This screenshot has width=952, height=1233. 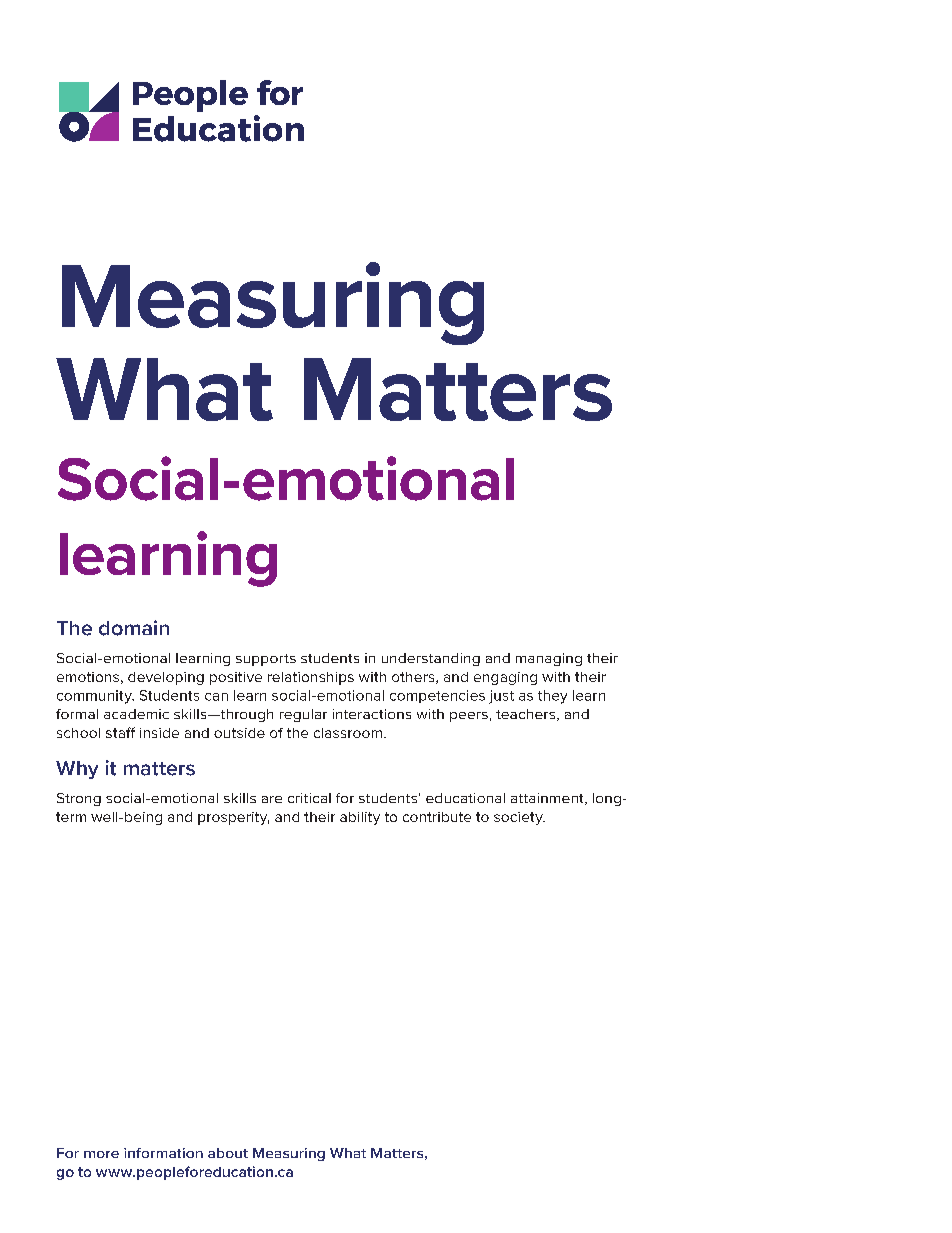 I want to click on information, so click(x=163, y=1153).
